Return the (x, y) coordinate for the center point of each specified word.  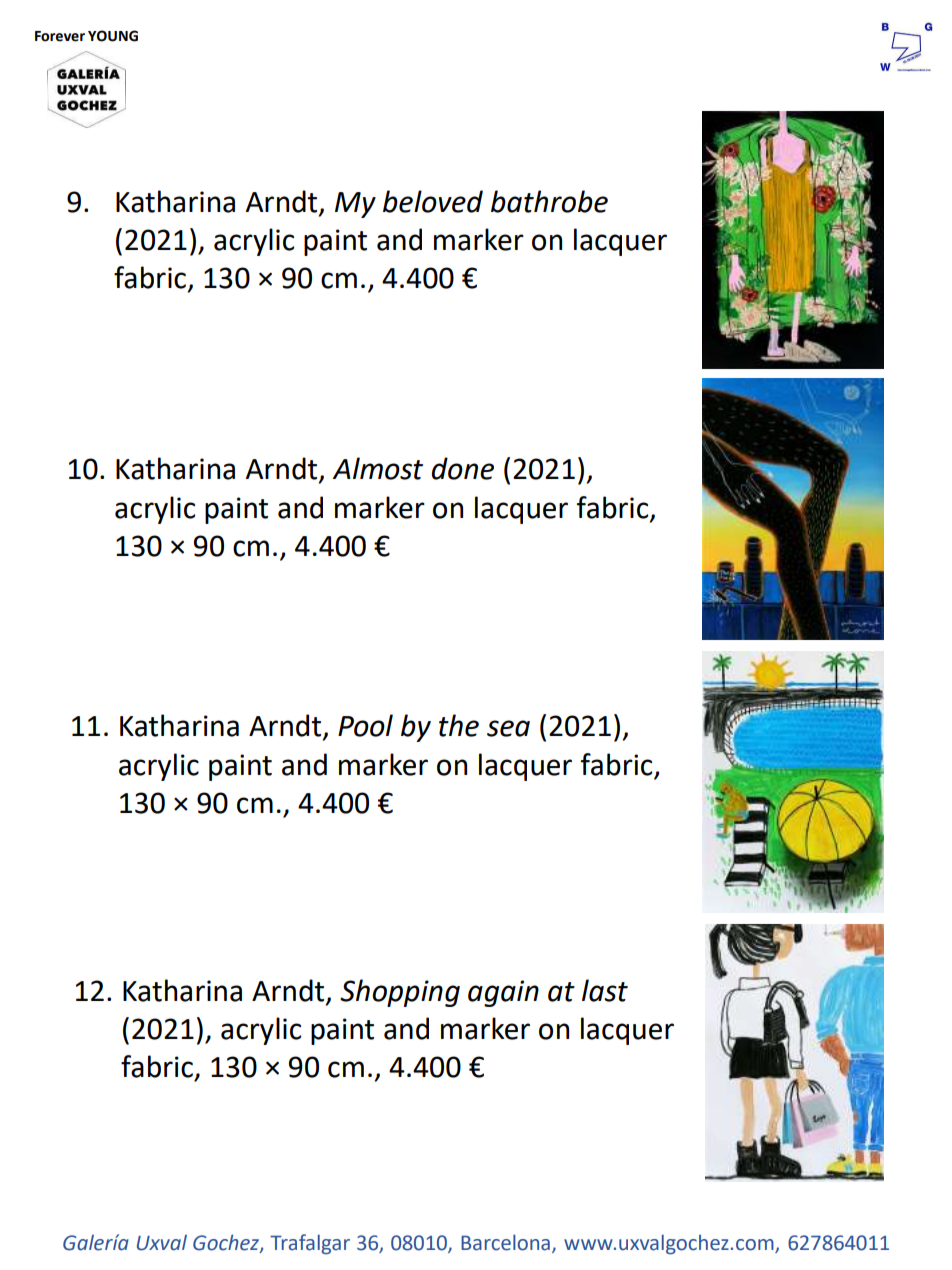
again (503, 993)
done (463, 468)
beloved (433, 201)
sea (508, 728)
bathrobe (549, 201)
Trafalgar (310, 1244)
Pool (365, 725)
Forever (60, 36)
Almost (378, 468)
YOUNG (113, 36)
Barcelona (505, 1242)
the (459, 725)
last (605, 990)
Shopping (400, 993)
